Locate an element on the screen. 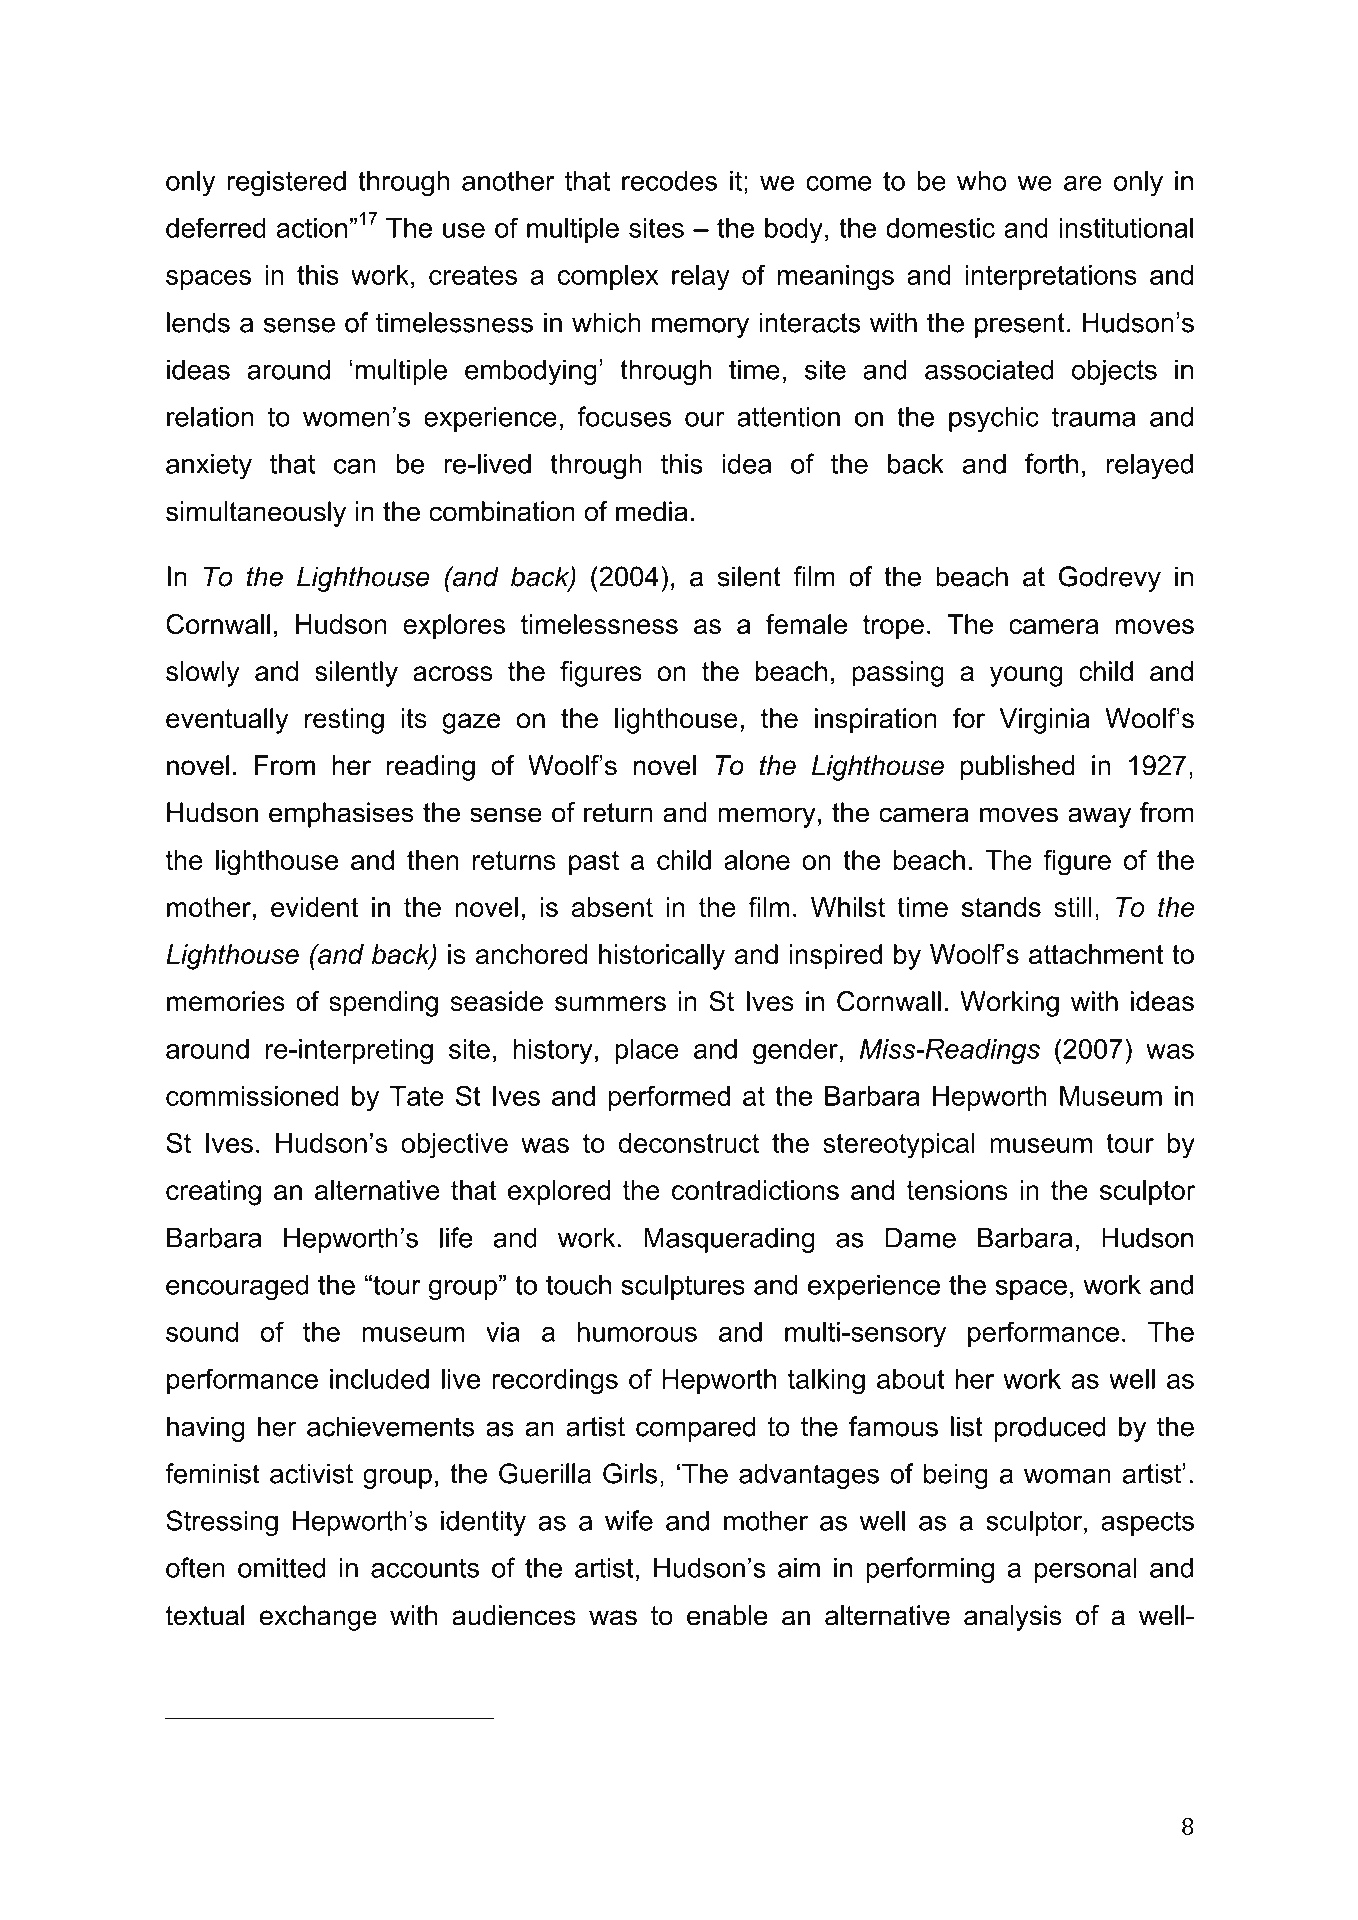 This screenshot has width=1358, height=1920. resting is located at coordinates (344, 721).
